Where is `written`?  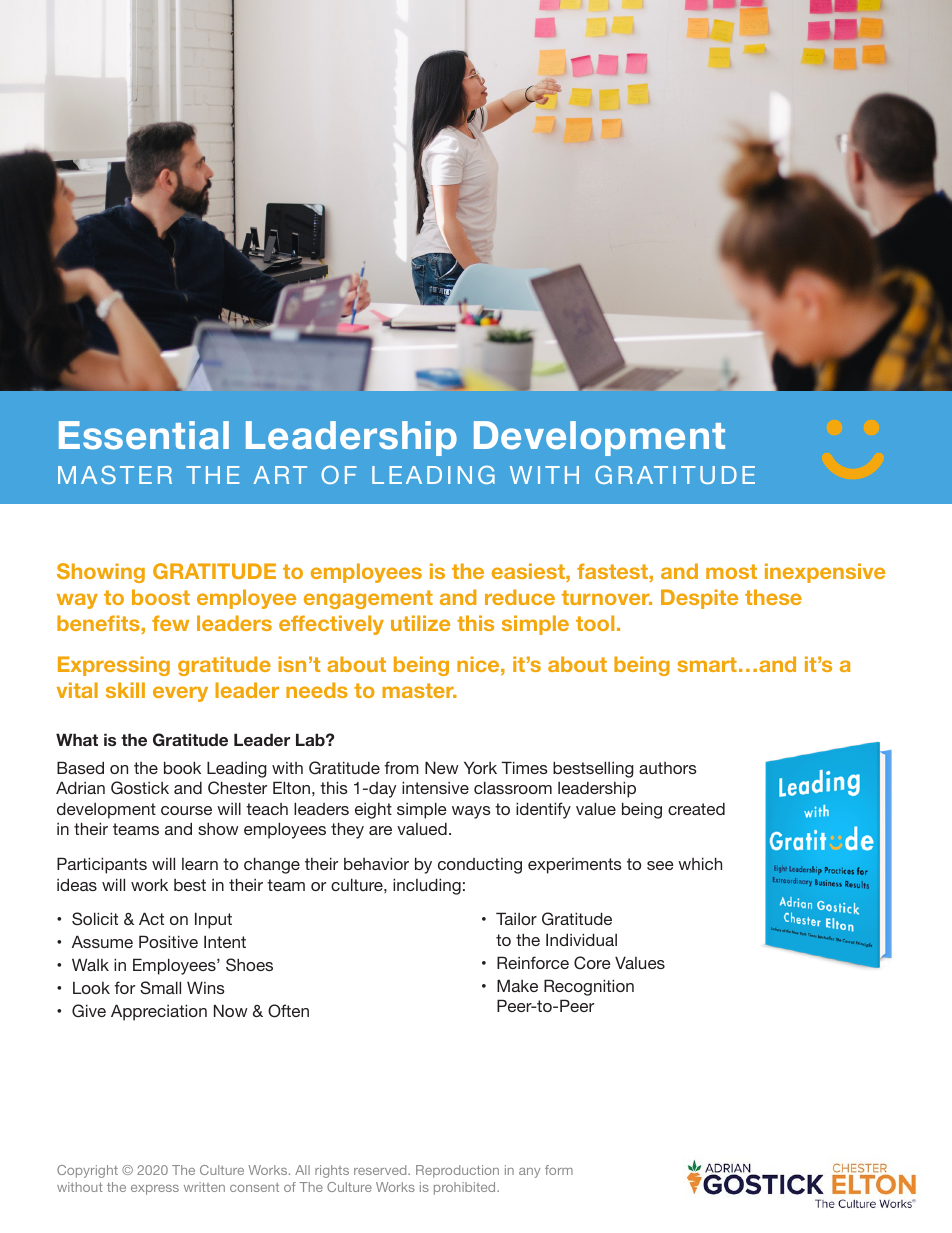
written is located at coordinates (204, 1187).
